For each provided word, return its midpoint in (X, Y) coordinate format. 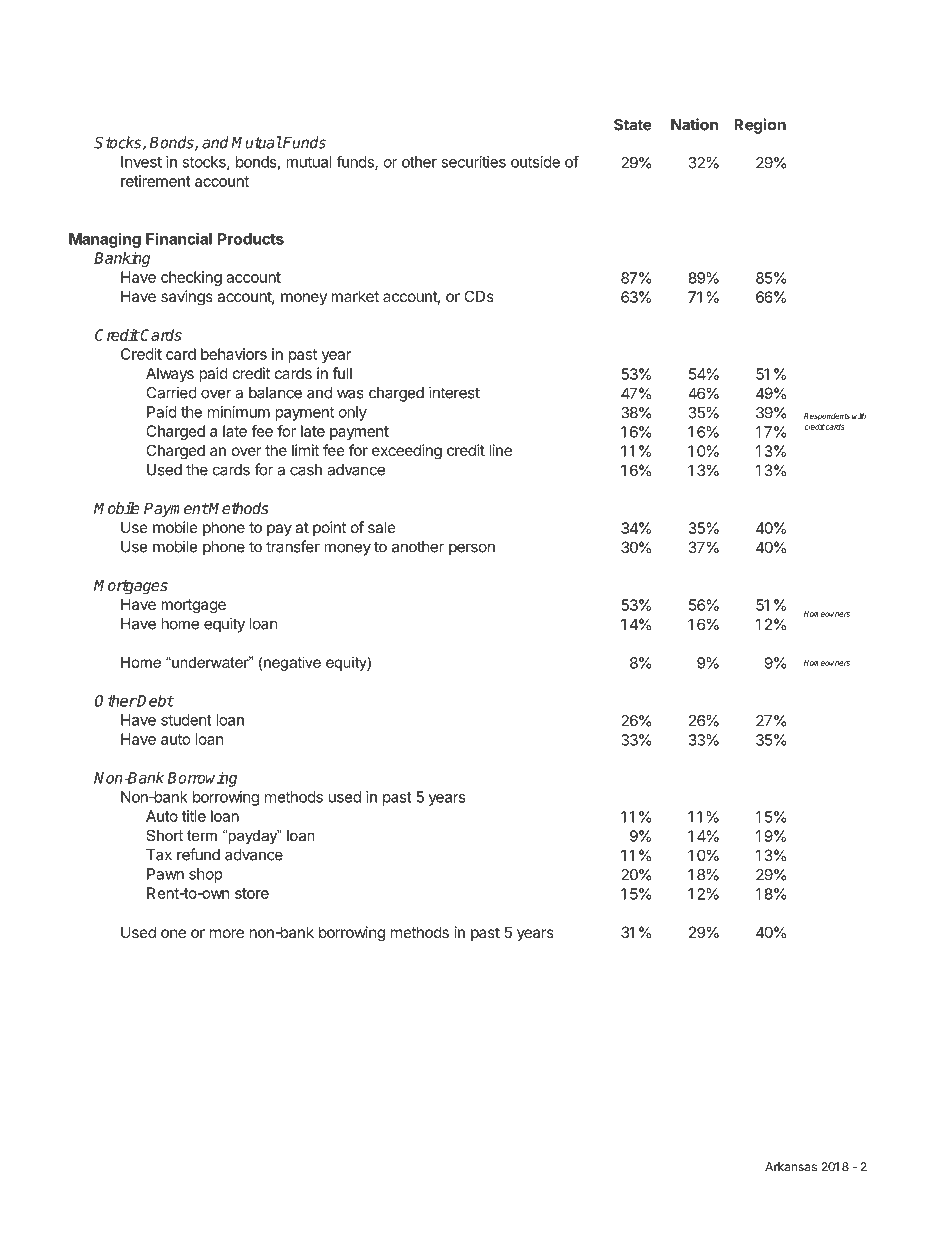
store (252, 893)
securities (473, 162)
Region (760, 126)
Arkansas (791, 1167)
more (227, 933)
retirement (156, 181)
